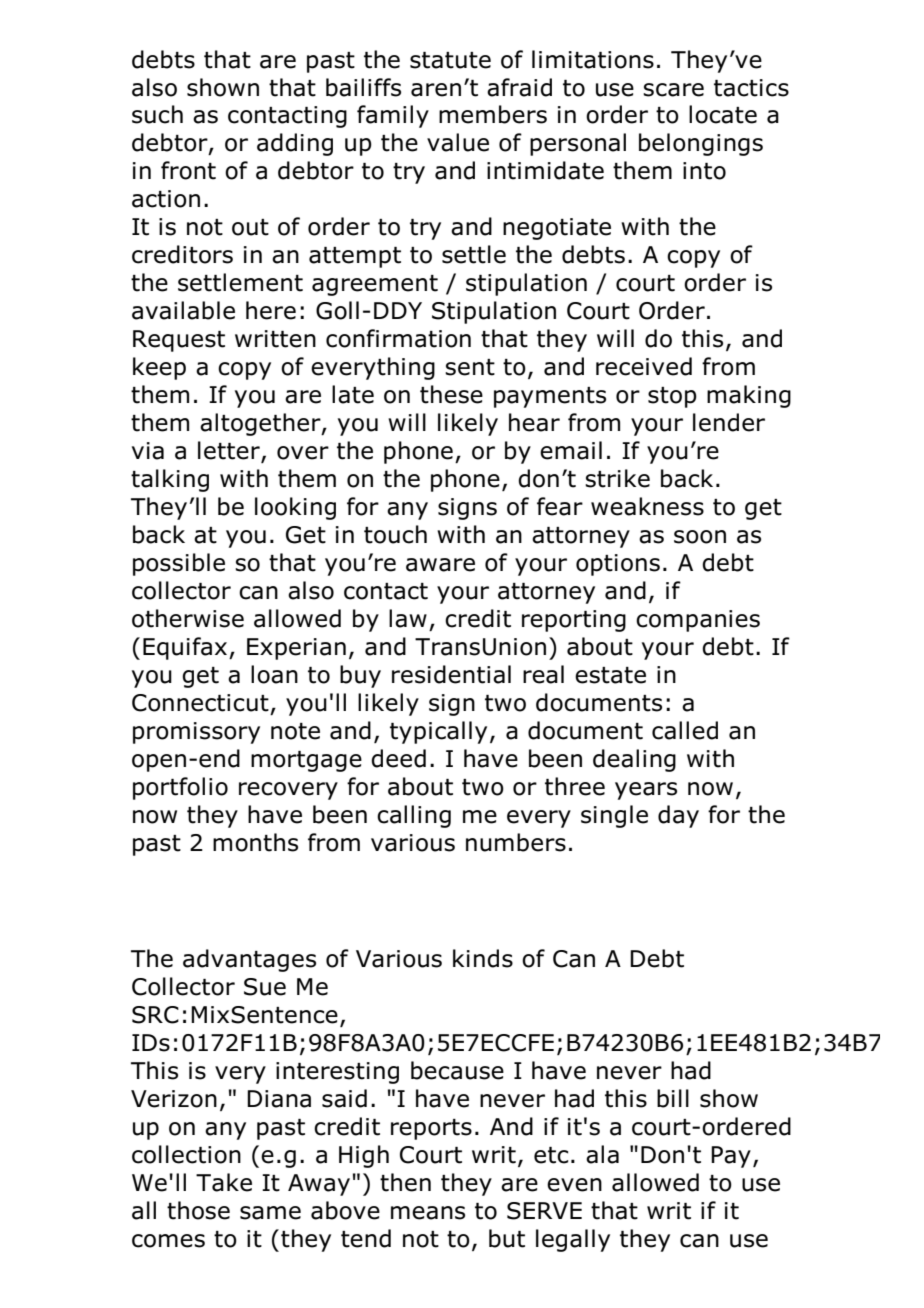 The width and height of the document is (924, 1308). I want to click on ala, so click(602, 1154).
